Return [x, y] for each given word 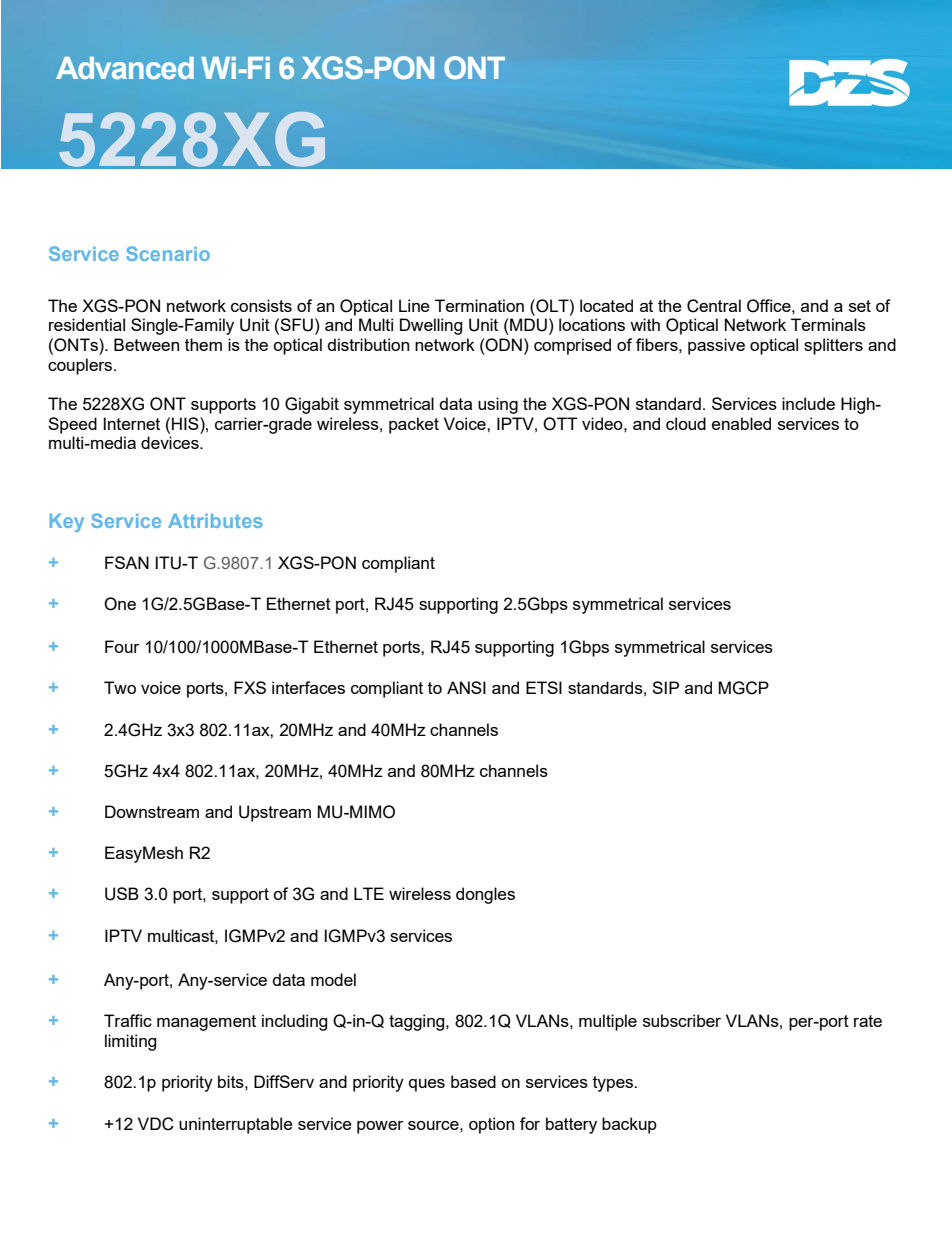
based [473, 1081]
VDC [156, 1124]
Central [714, 306]
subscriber [682, 1020]
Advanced [125, 68]
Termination [479, 305]
